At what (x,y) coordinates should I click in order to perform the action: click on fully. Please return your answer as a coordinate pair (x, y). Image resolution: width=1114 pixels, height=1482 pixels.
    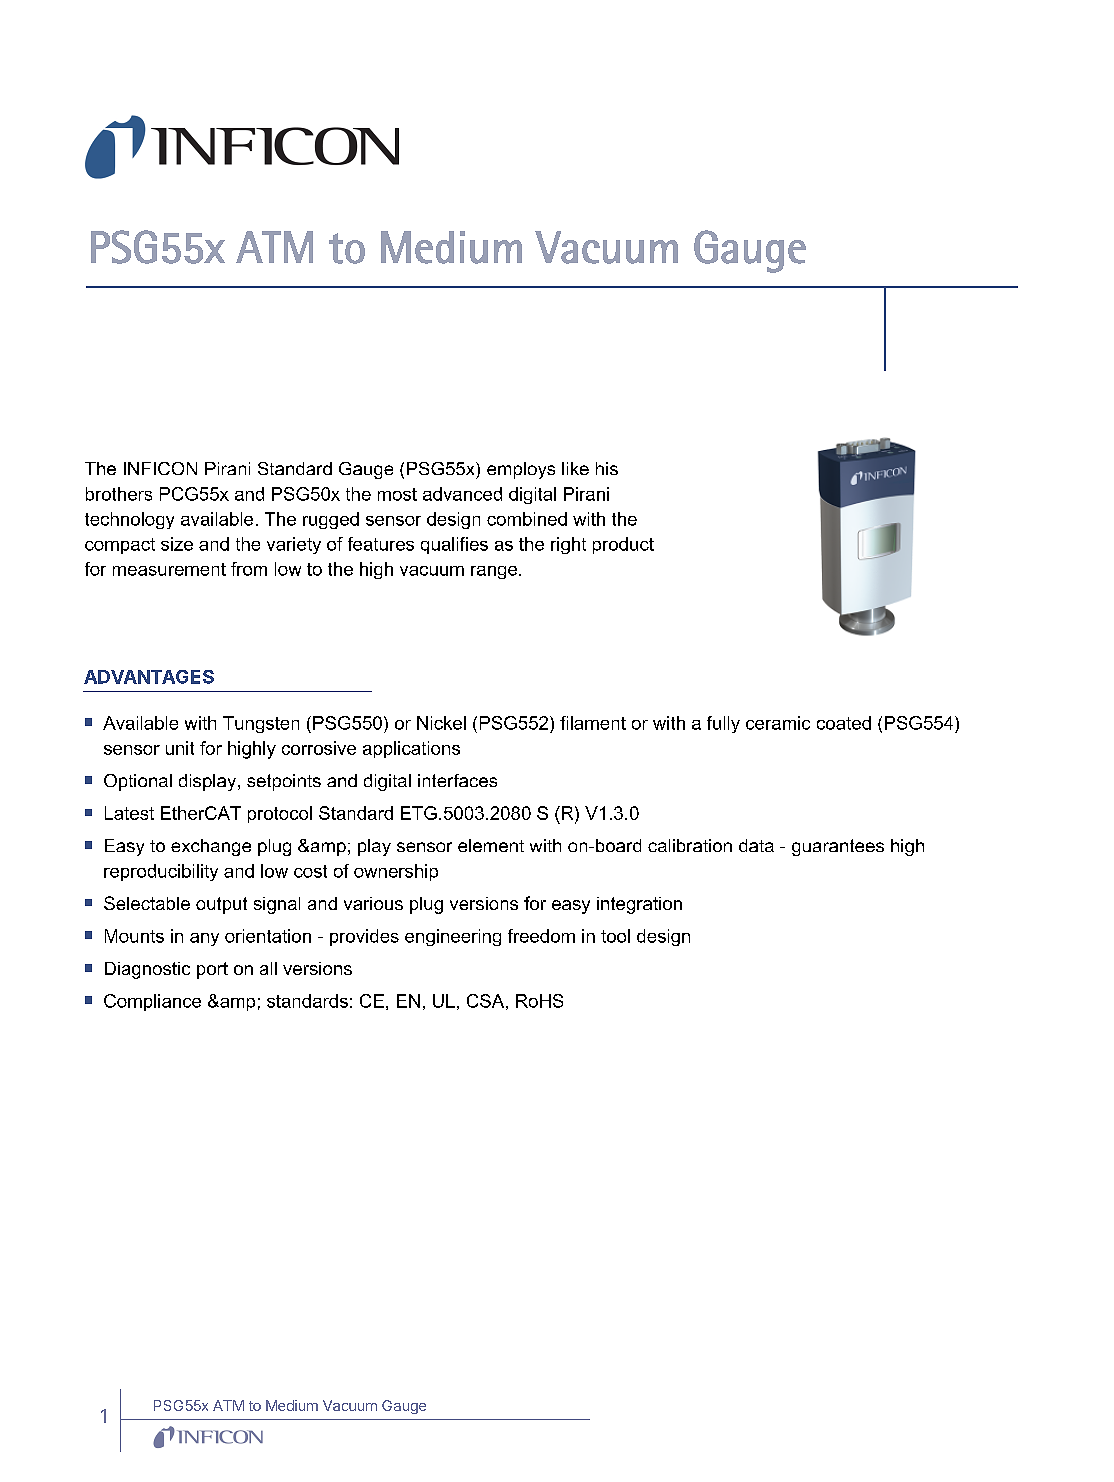
    Looking at the image, I should click on (723, 724).
